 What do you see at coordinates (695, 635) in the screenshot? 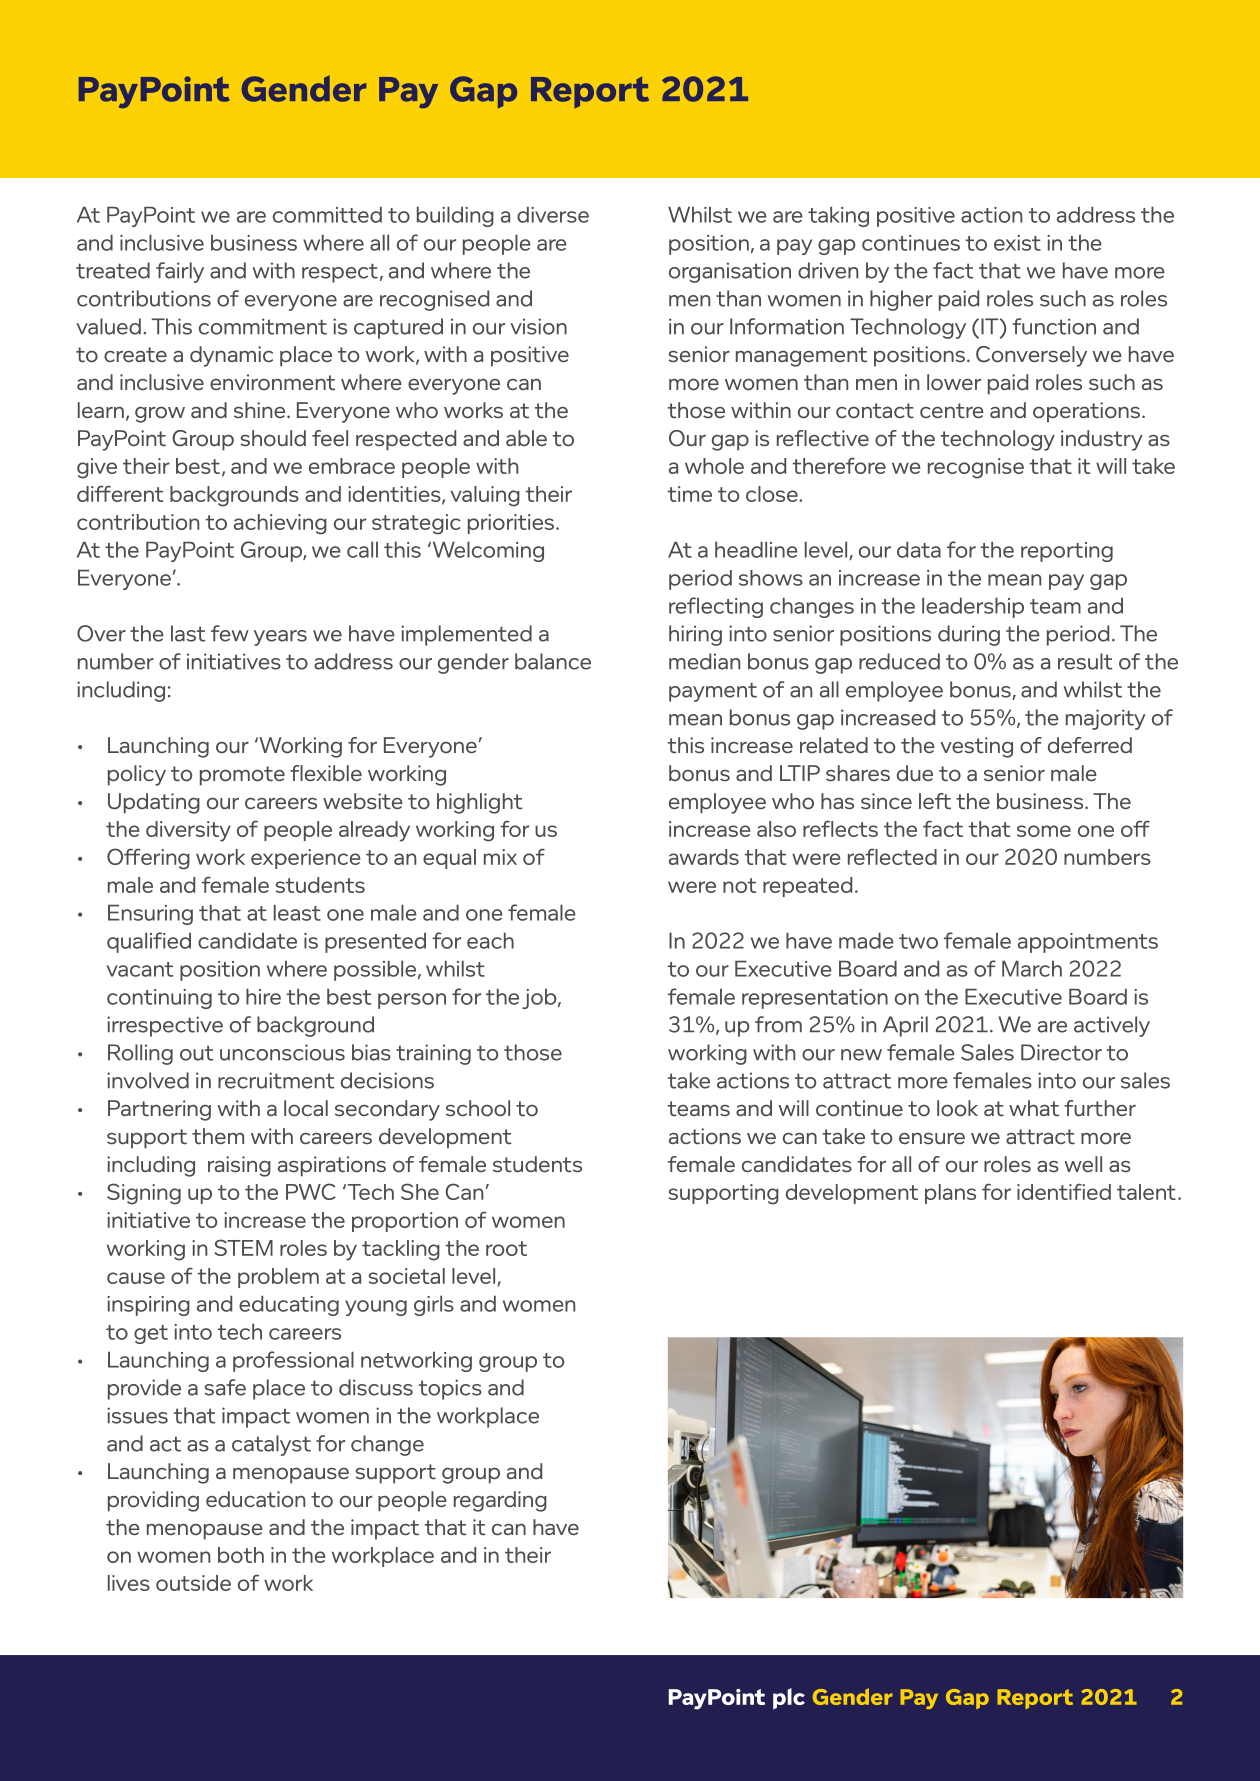
I see `hiring` at bounding box center [695, 635].
